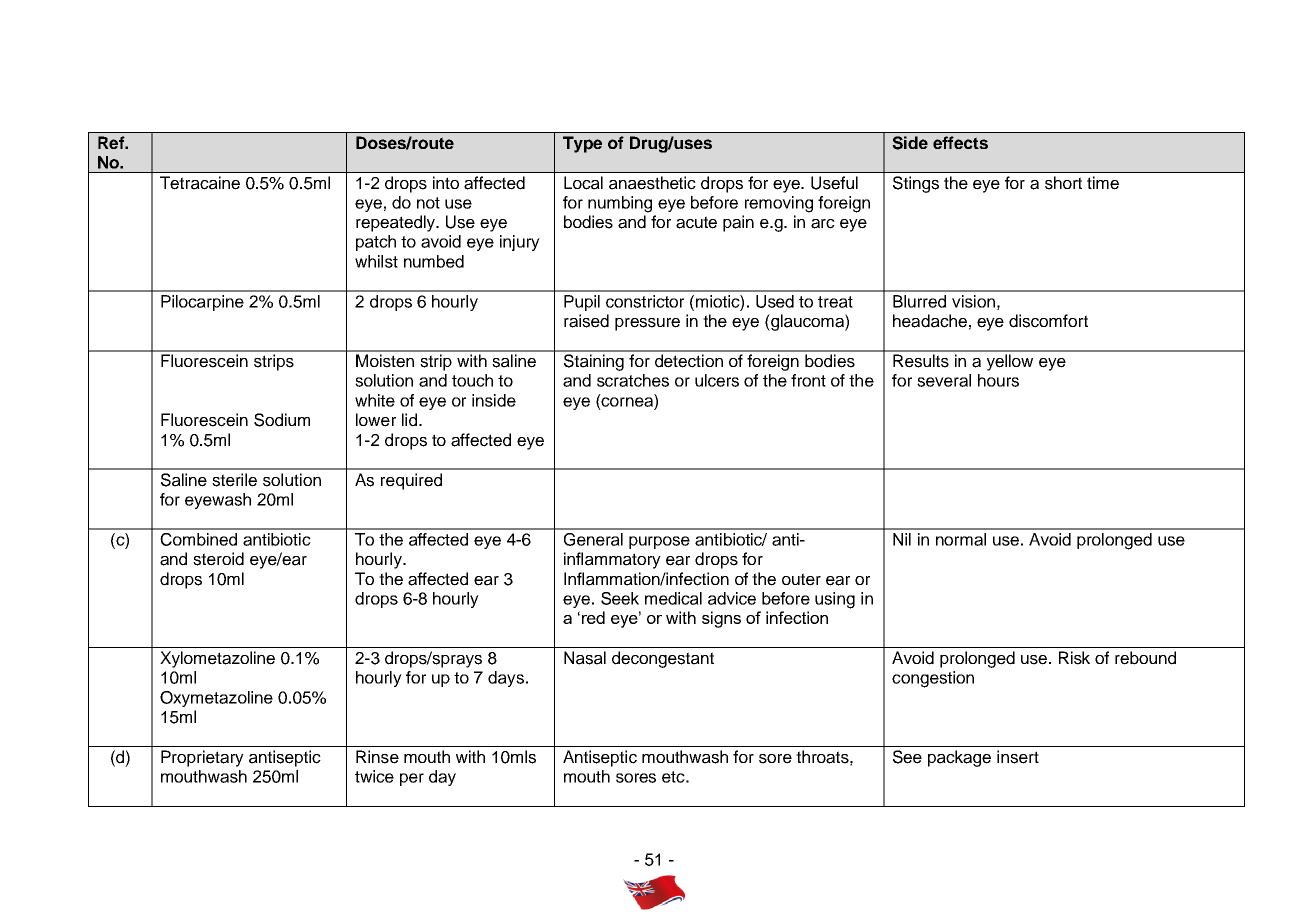 The image size is (1308, 924). Describe the element at coordinates (1018, 757) in the screenshot. I see `insert` at that location.
